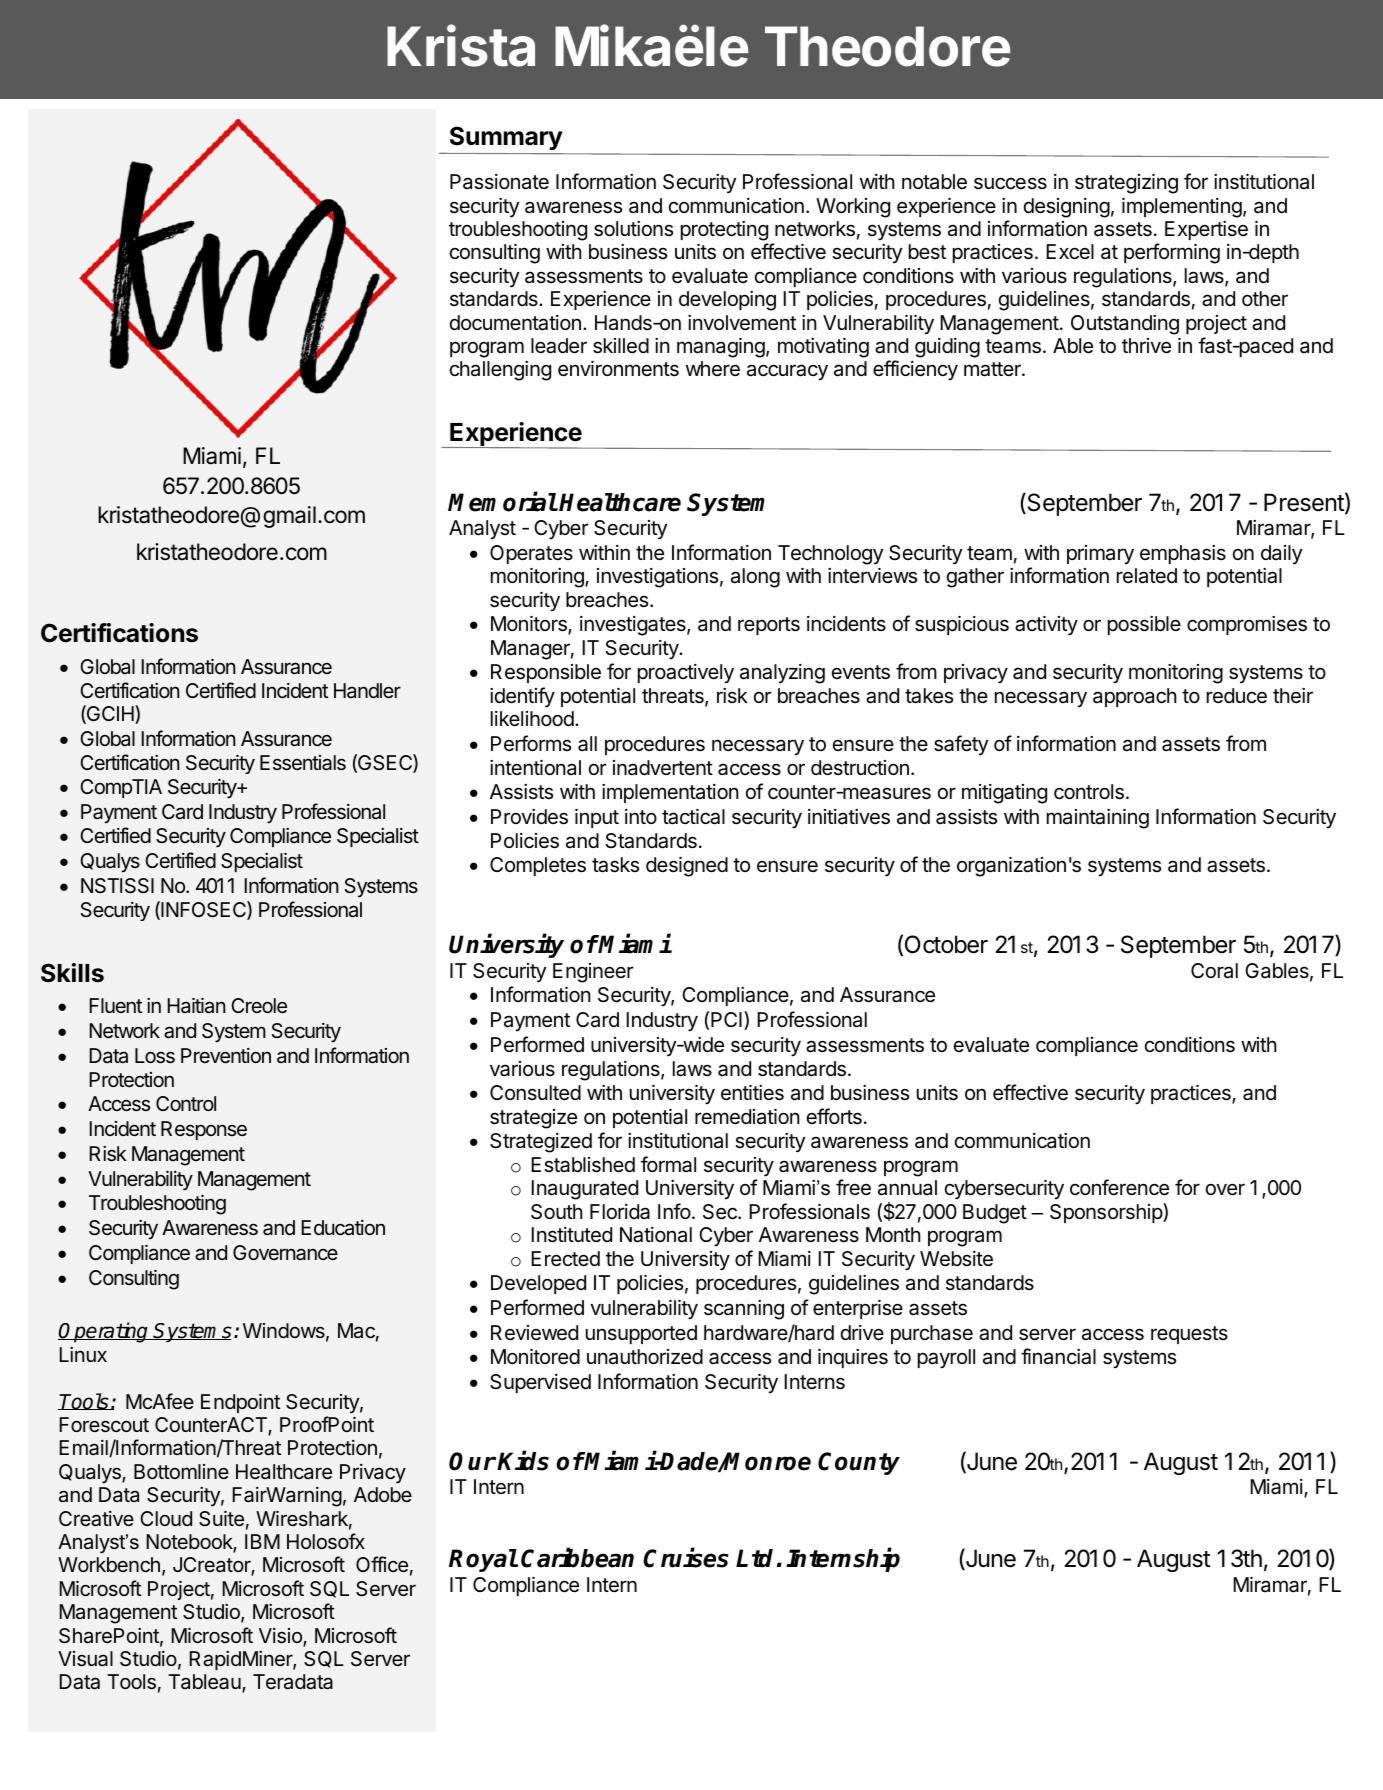 The height and width of the screenshot is (1790, 1383). Describe the element at coordinates (687, 867) in the screenshot. I see `designed` at that location.
